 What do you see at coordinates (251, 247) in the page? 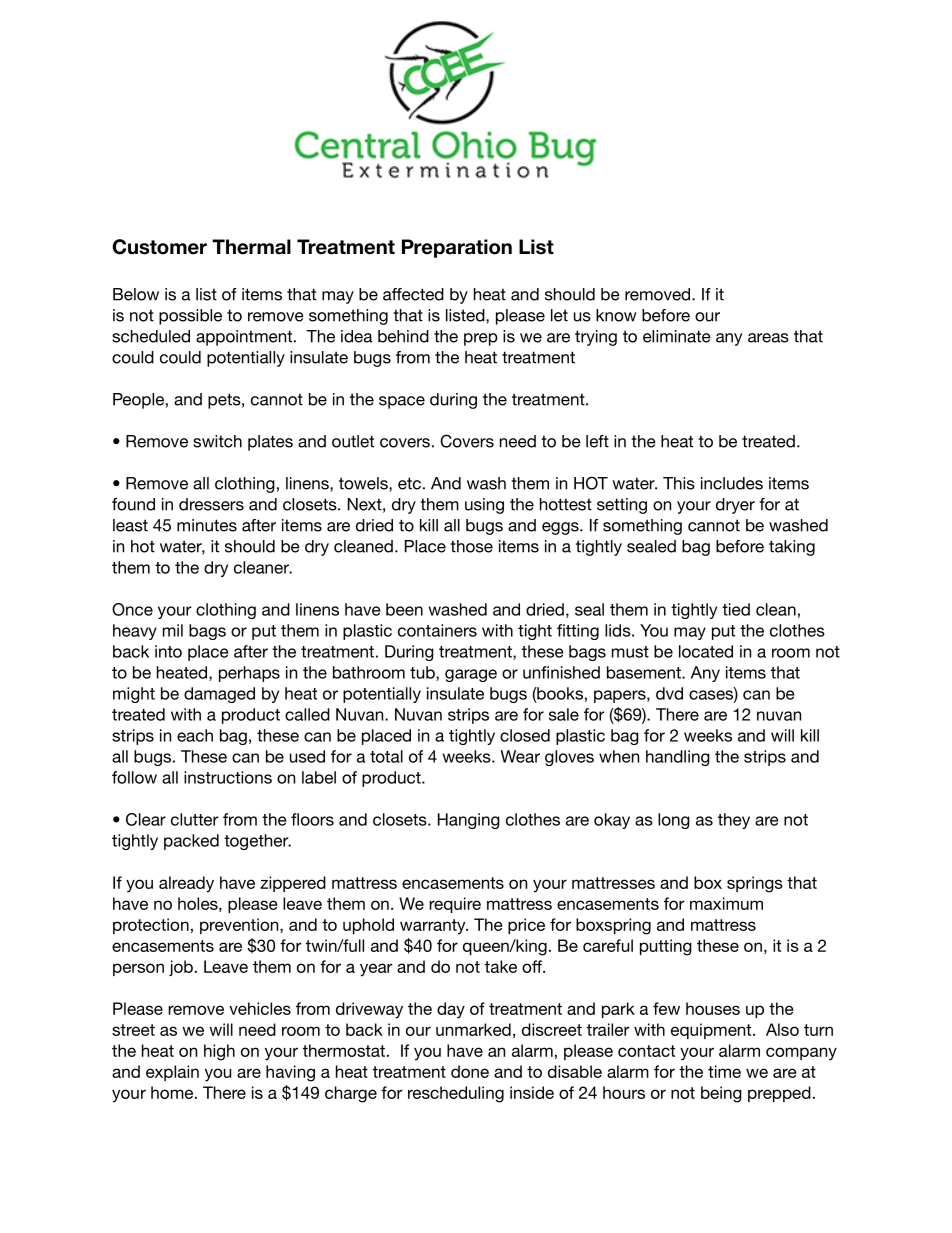
I see `Thermal` at bounding box center [251, 247].
